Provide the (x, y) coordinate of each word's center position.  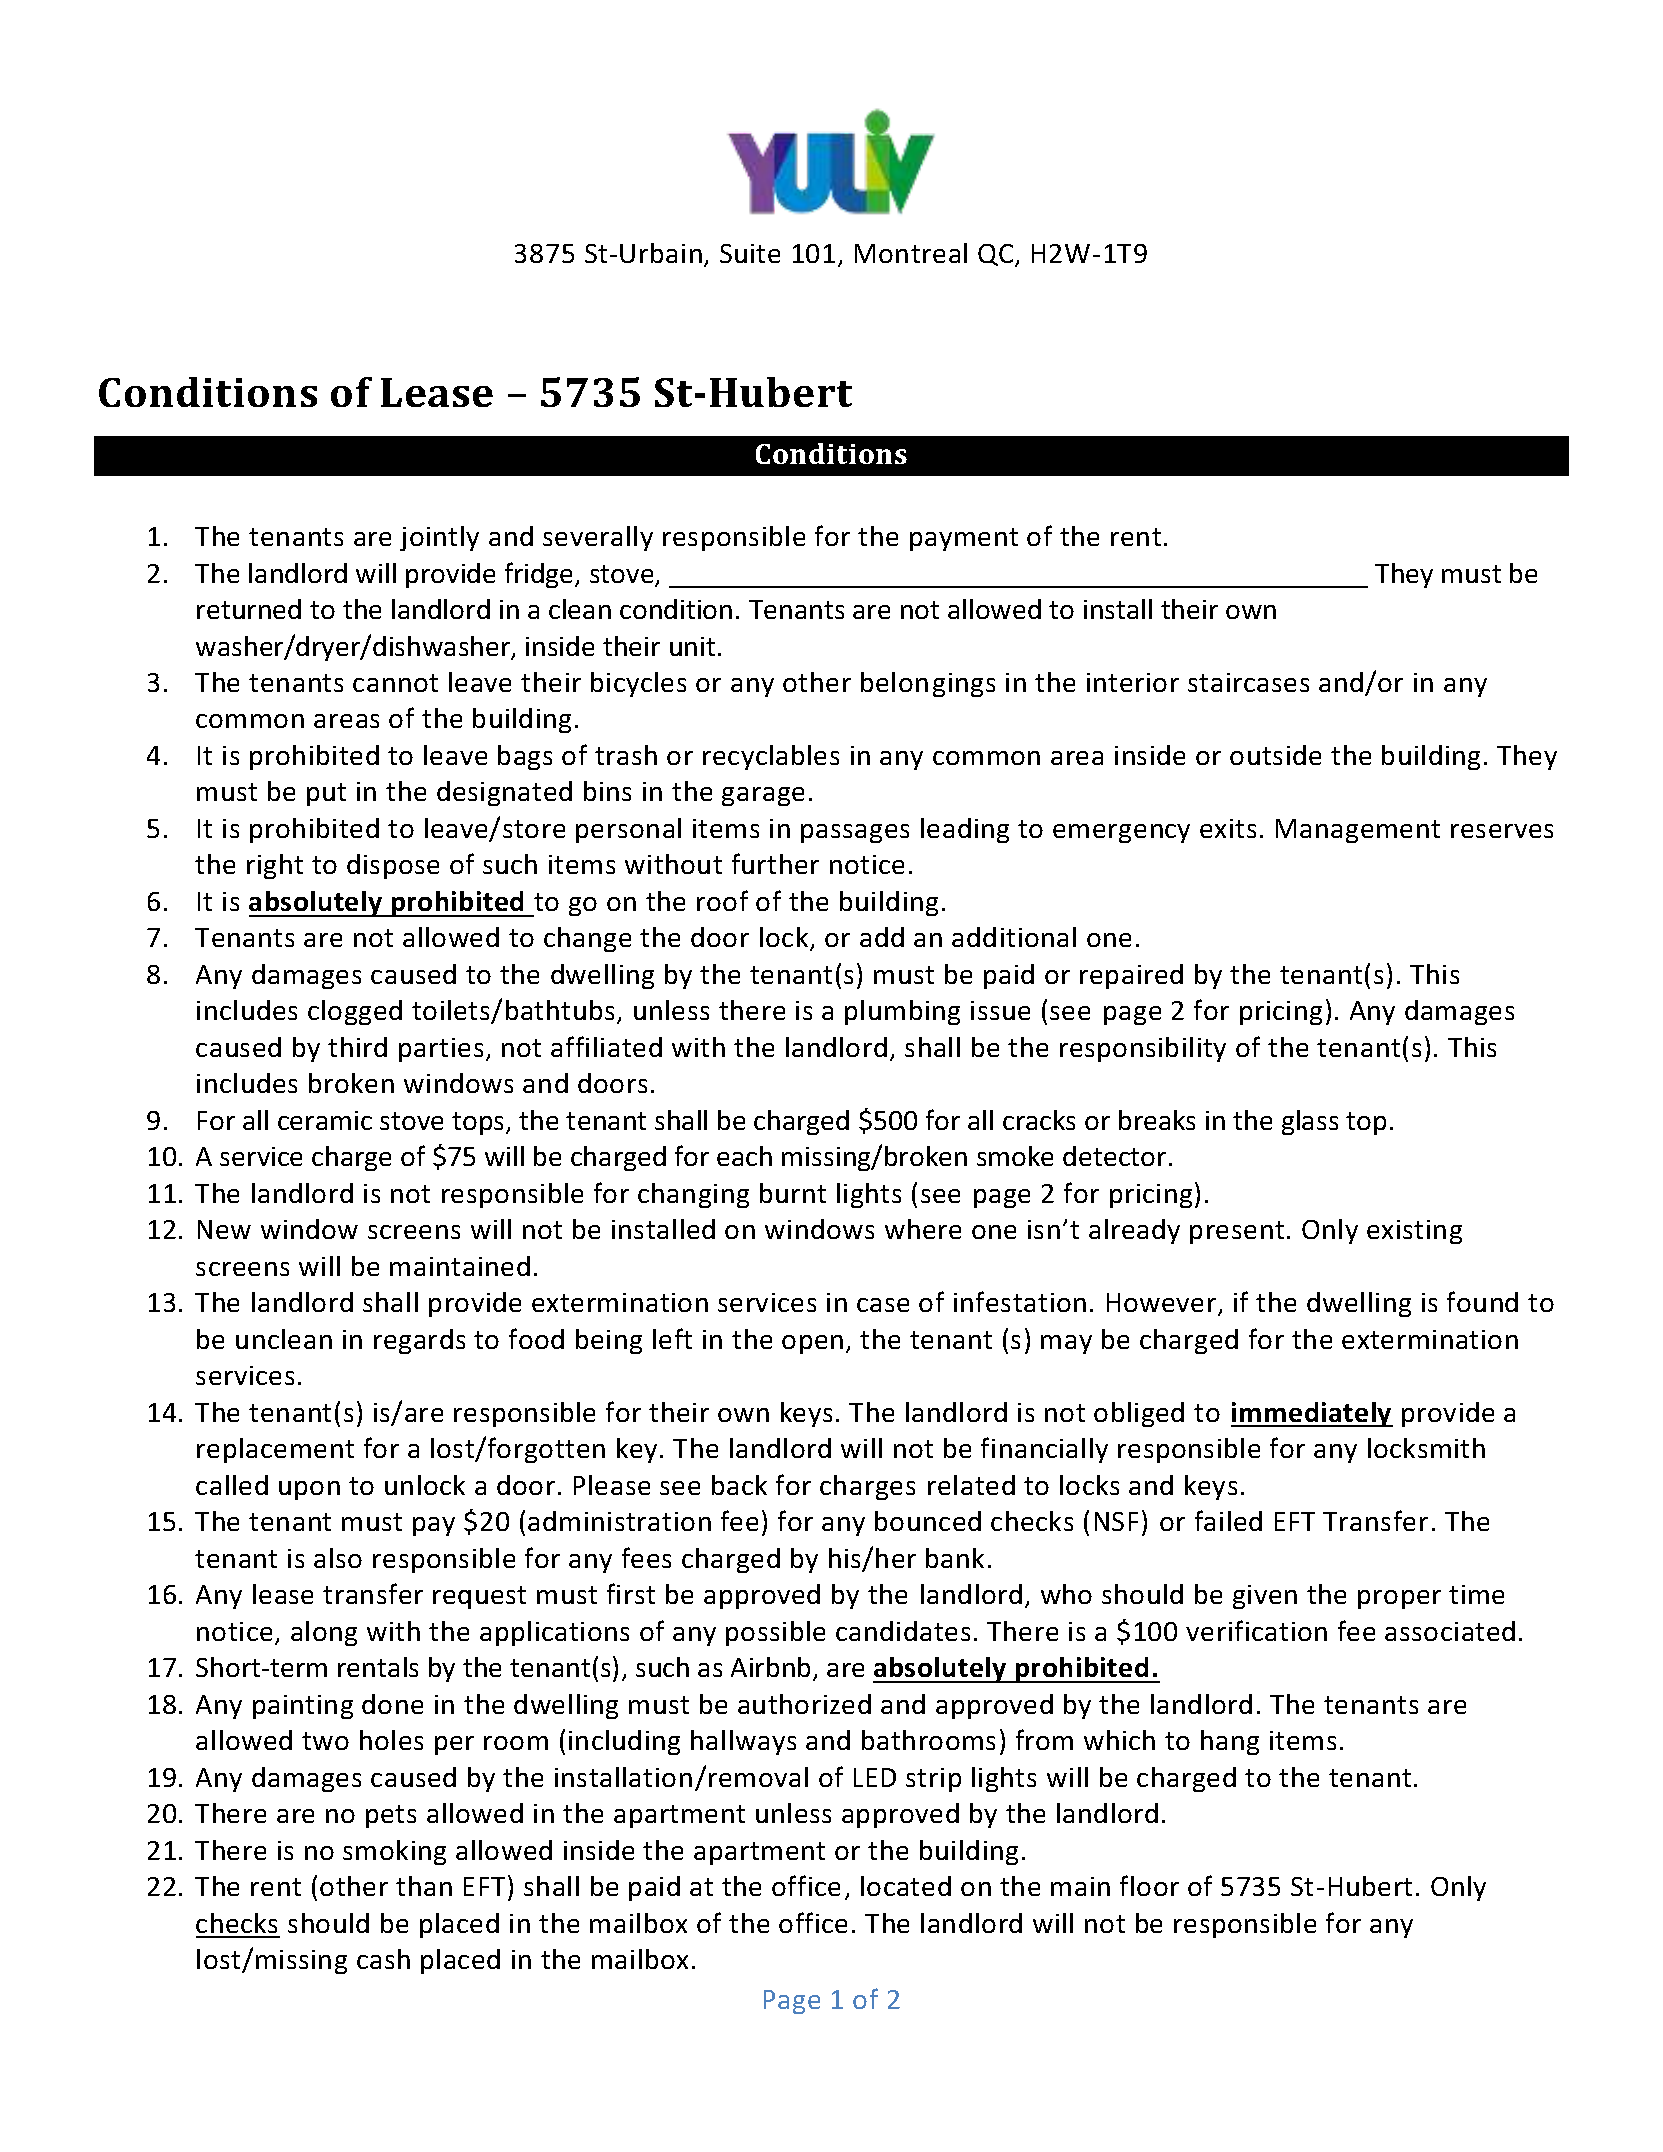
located (906, 1886)
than (424, 1886)
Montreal (911, 253)
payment (964, 539)
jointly (439, 538)
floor (1149, 1885)
